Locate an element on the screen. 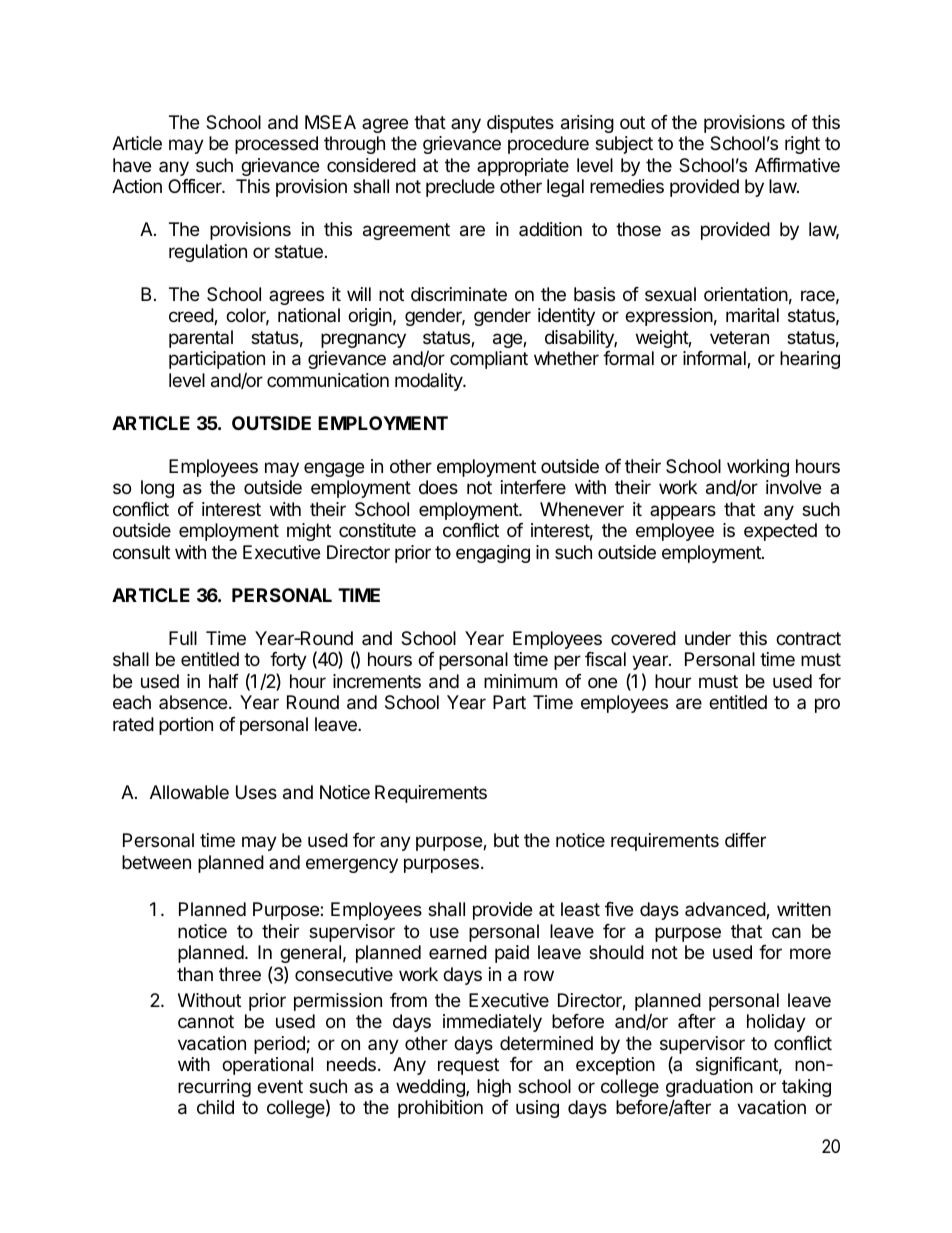 This screenshot has height=1233, width=952. compliant is located at coordinates (489, 360).
